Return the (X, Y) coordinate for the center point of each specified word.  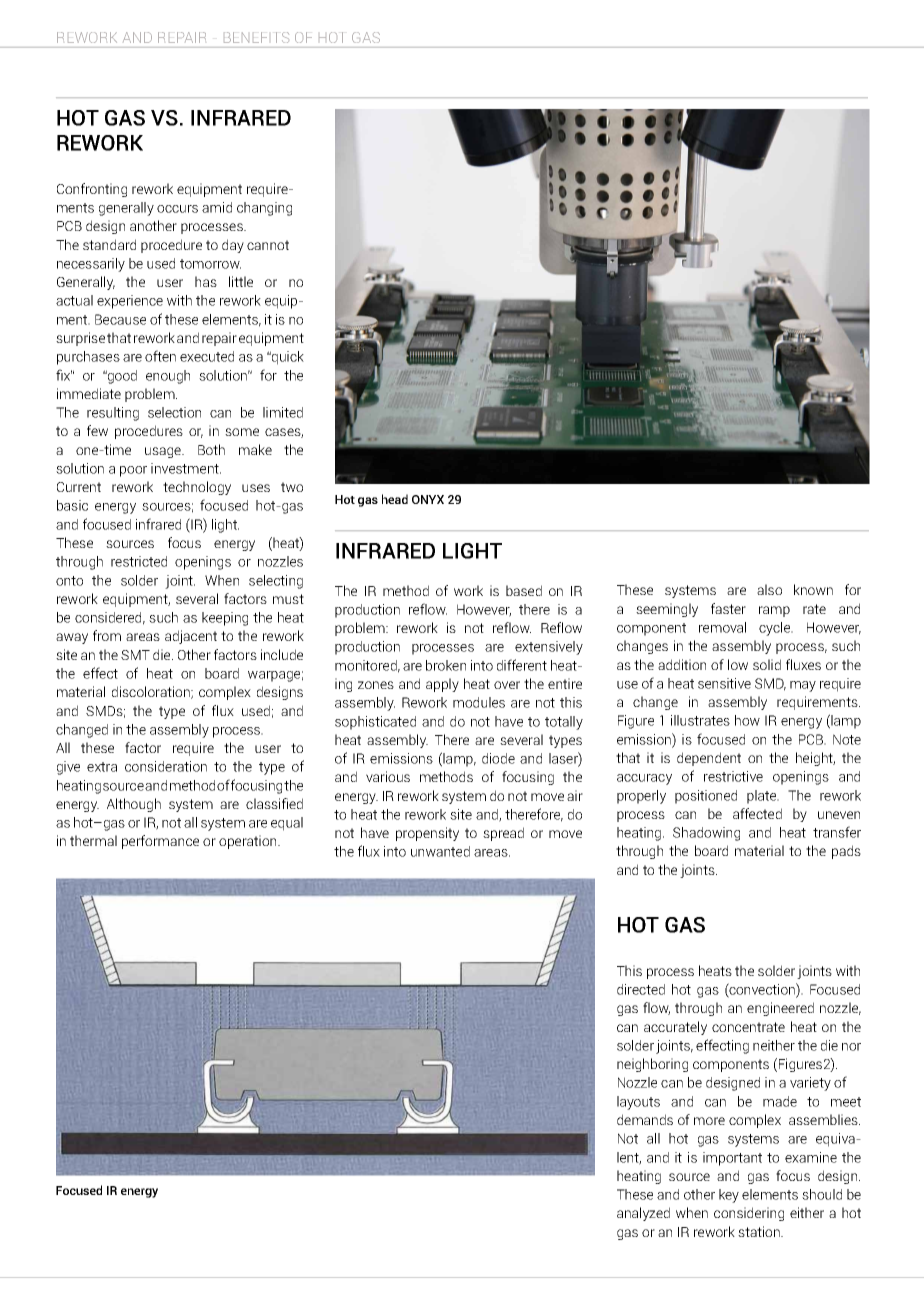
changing (264, 209)
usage (164, 452)
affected (757, 813)
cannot (268, 245)
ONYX (428, 499)
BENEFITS (256, 37)
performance (160, 842)
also (769, 589)
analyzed (643, 1214)
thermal (93, 840)
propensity (427, 834)
